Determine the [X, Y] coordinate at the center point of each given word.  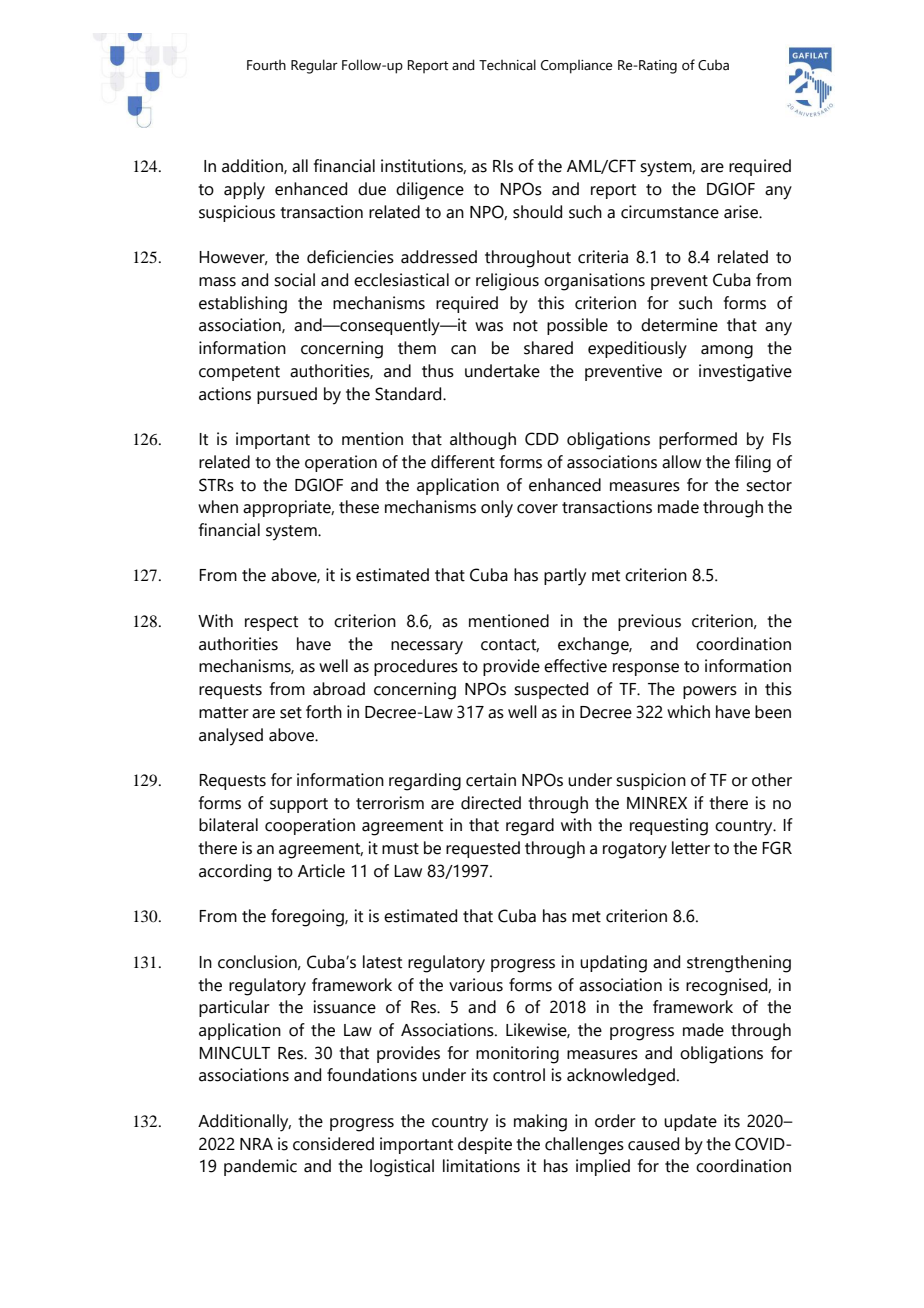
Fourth [266, 65]
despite [485, 1145]
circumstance [670, 212]
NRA [256, 1144]
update [690, 1122]
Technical [507, 65]
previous [649, 622]
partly [565, 577]
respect [271, 623]
